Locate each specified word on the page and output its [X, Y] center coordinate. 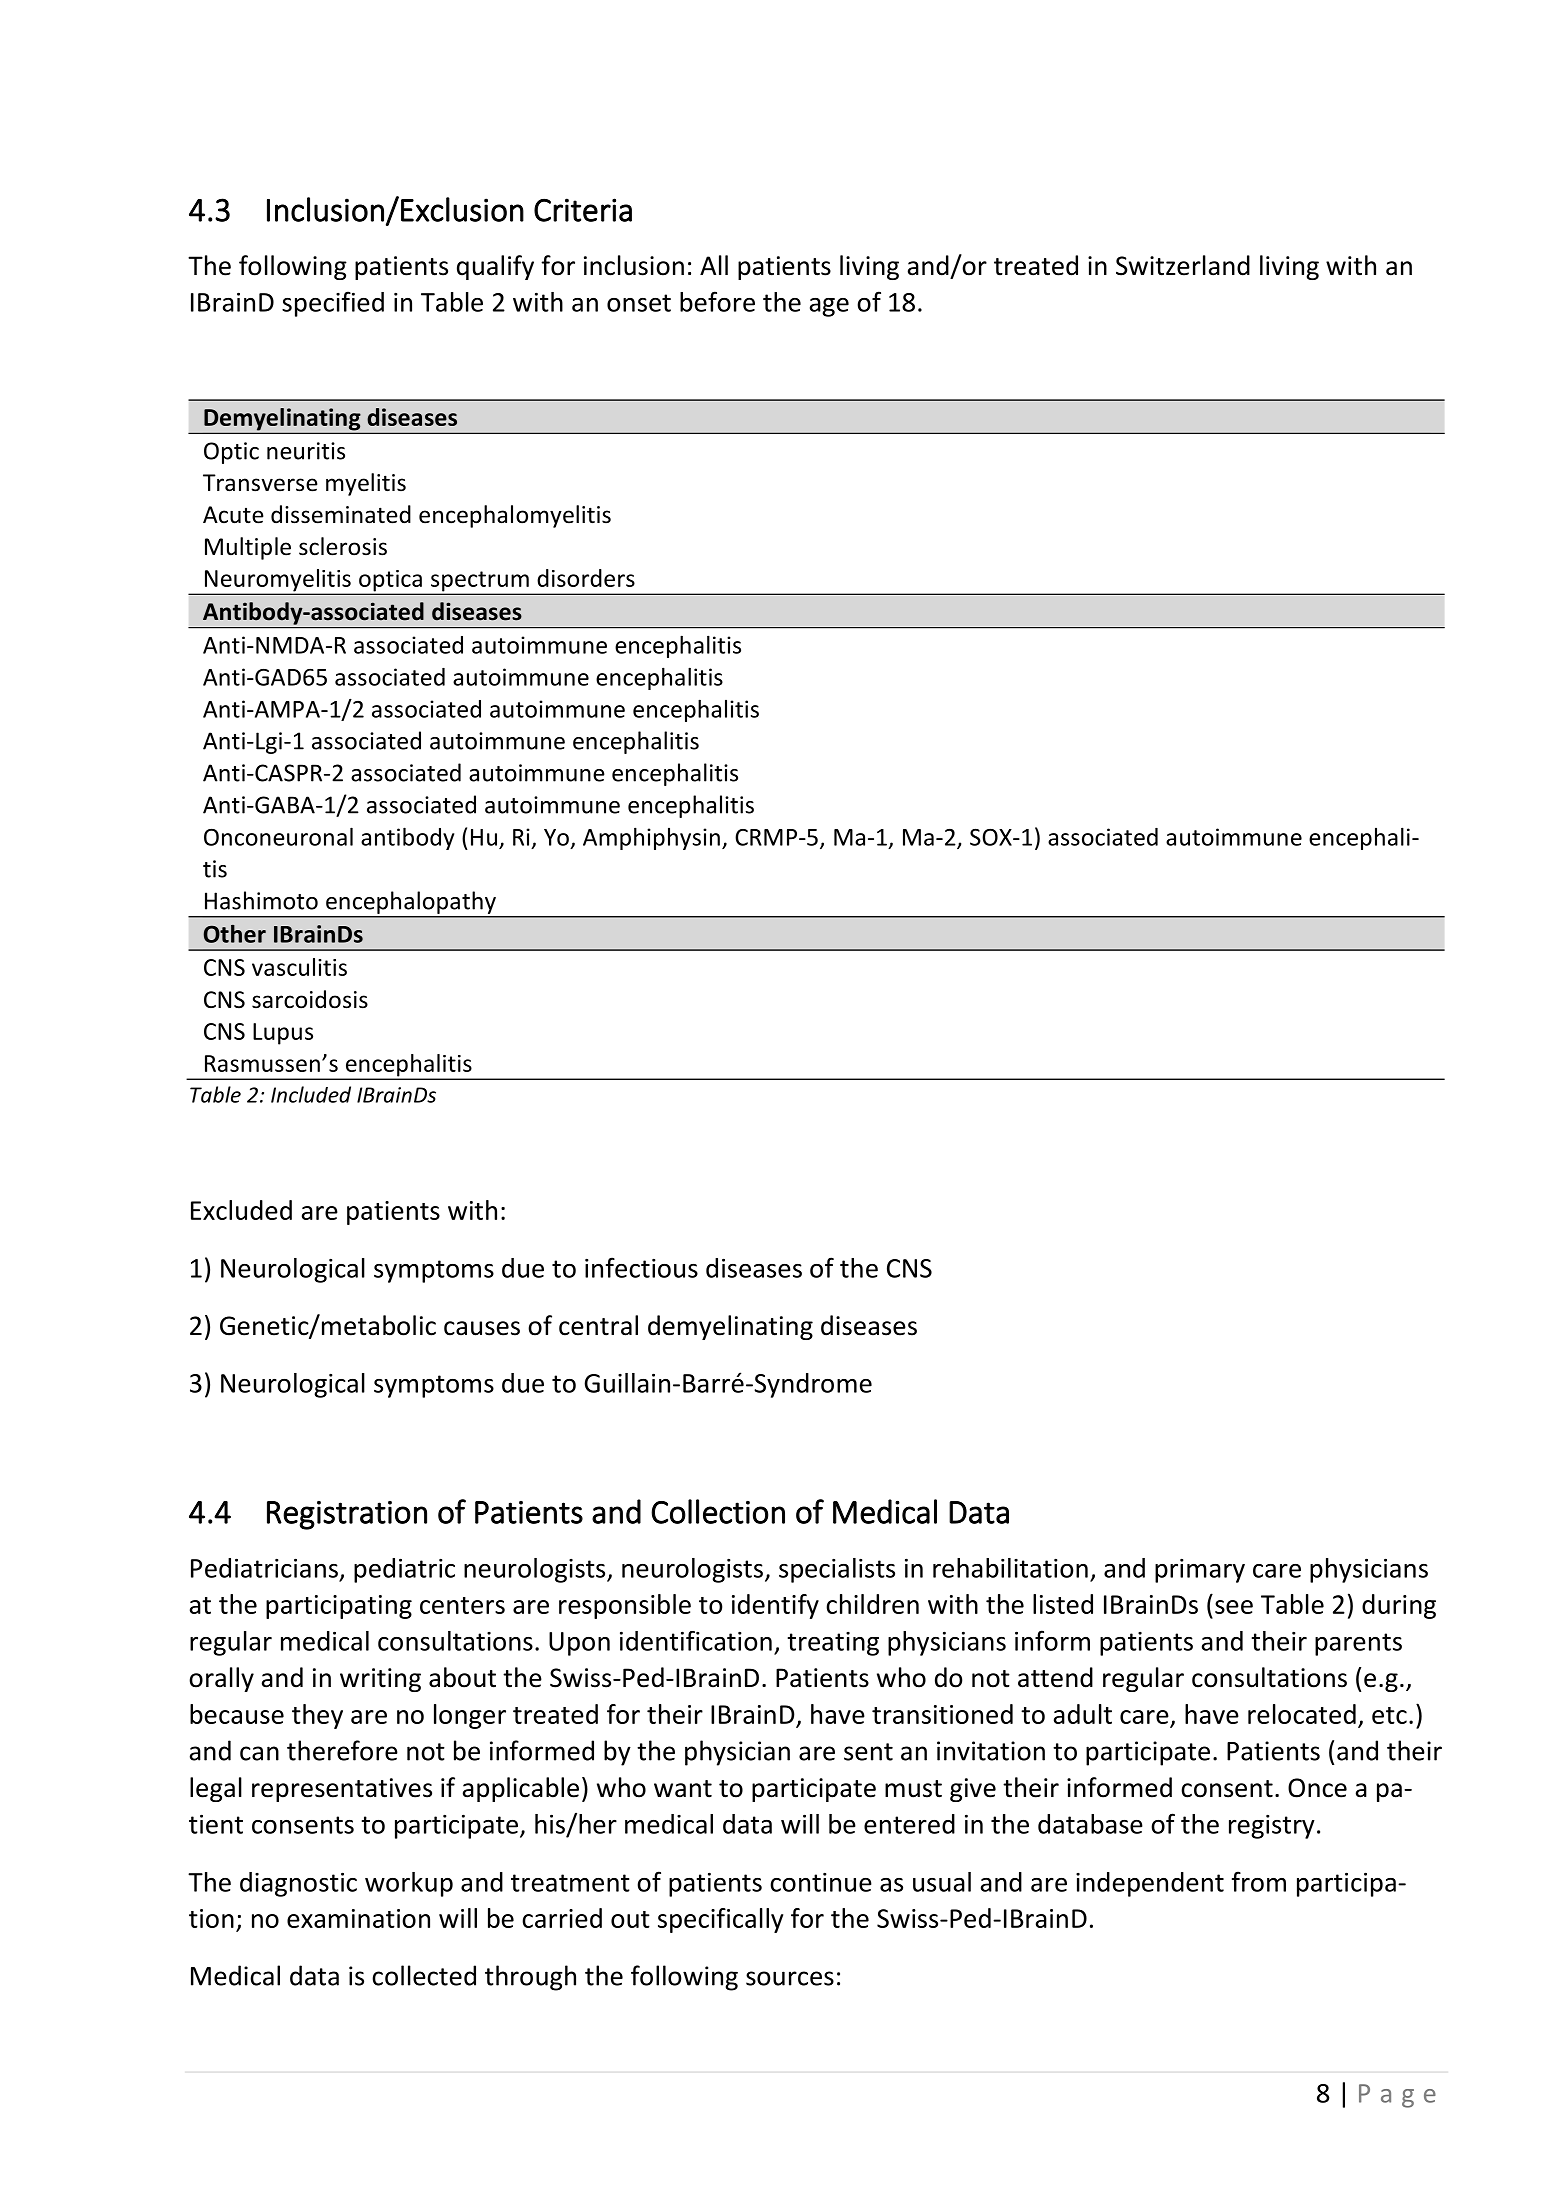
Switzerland [1183, 265]
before [717, 301]
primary [1200, 1570]
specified [333, 304]
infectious [641, 1267]
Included [311, 1094]
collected [424, 1975]
